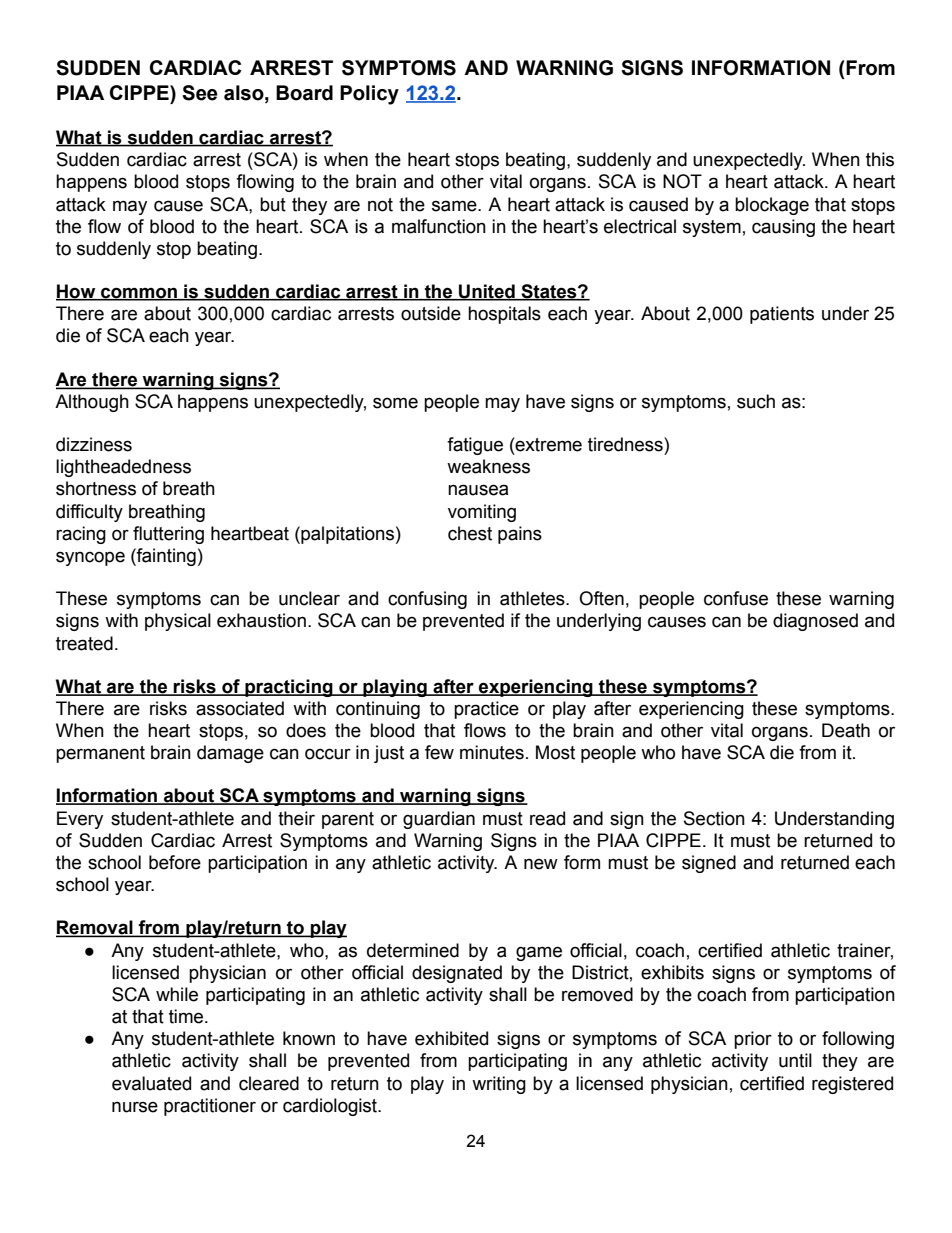  What do you see at coordinates (151, 1083) in the document?
I see `evaluated` at bounding box center [151, 1083].
